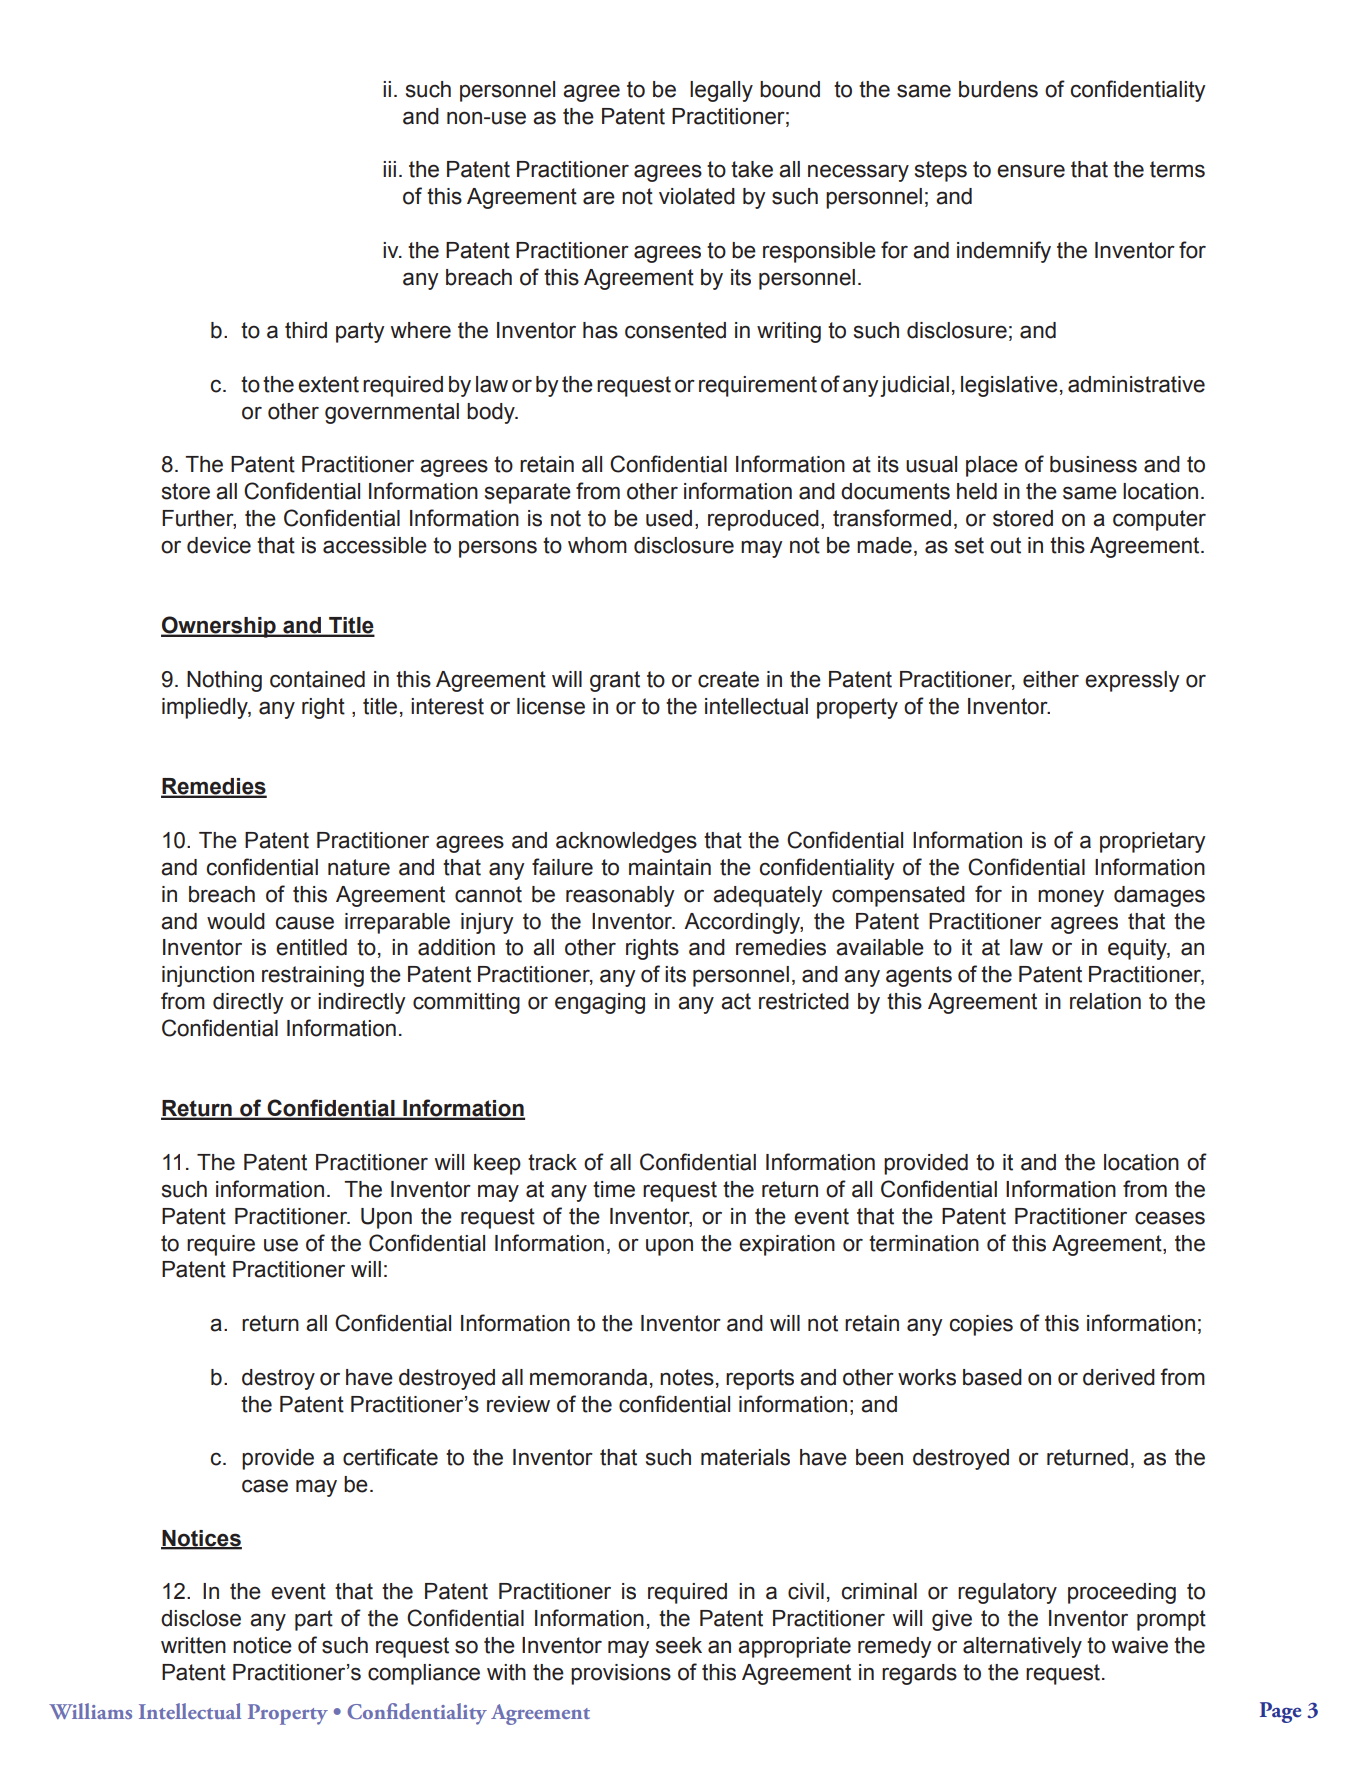 The image size is (1369, 1771). I want to click on iii, so click(389, 169).
